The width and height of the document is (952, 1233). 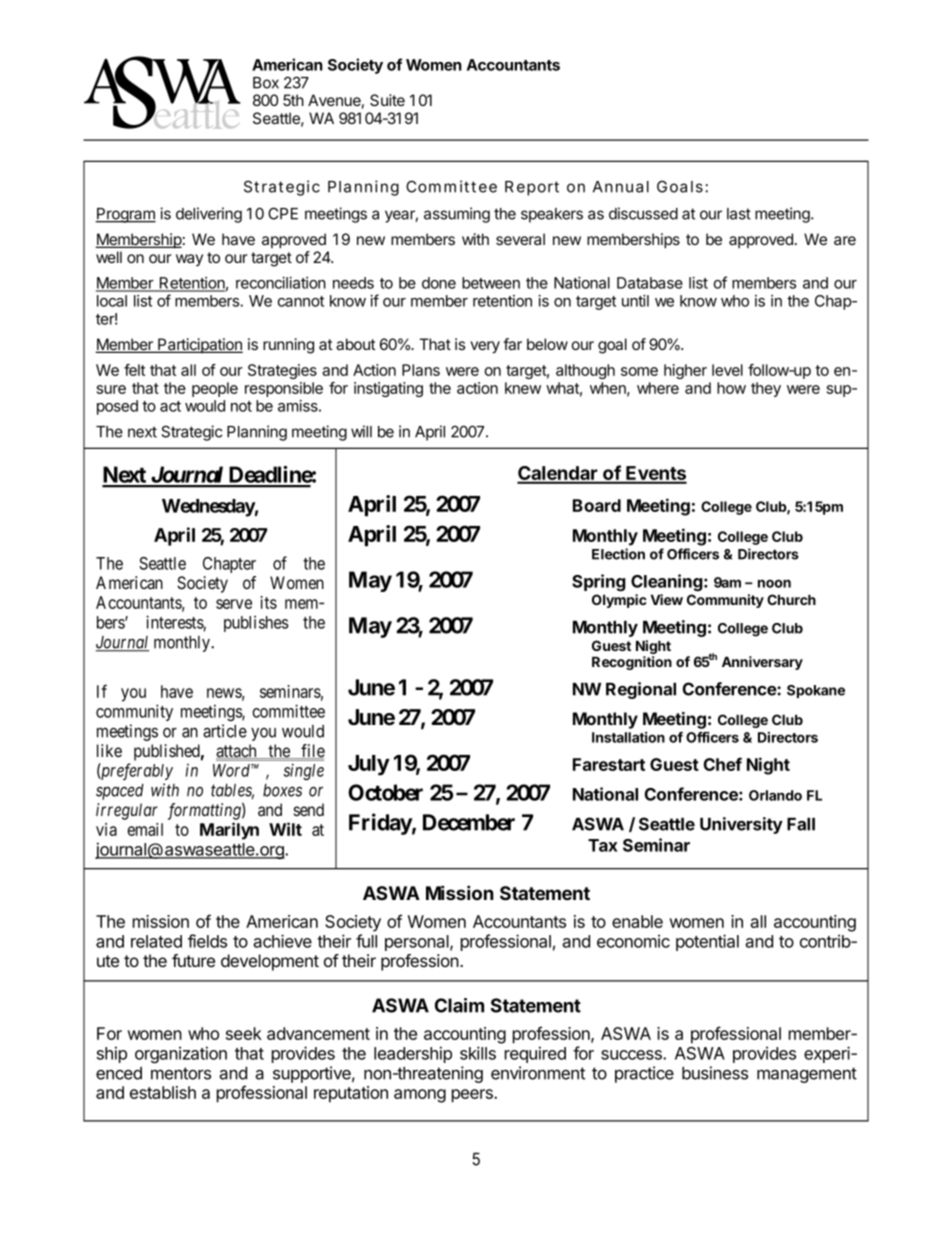 I want to click on Participation, so click(x=199, y=345).
